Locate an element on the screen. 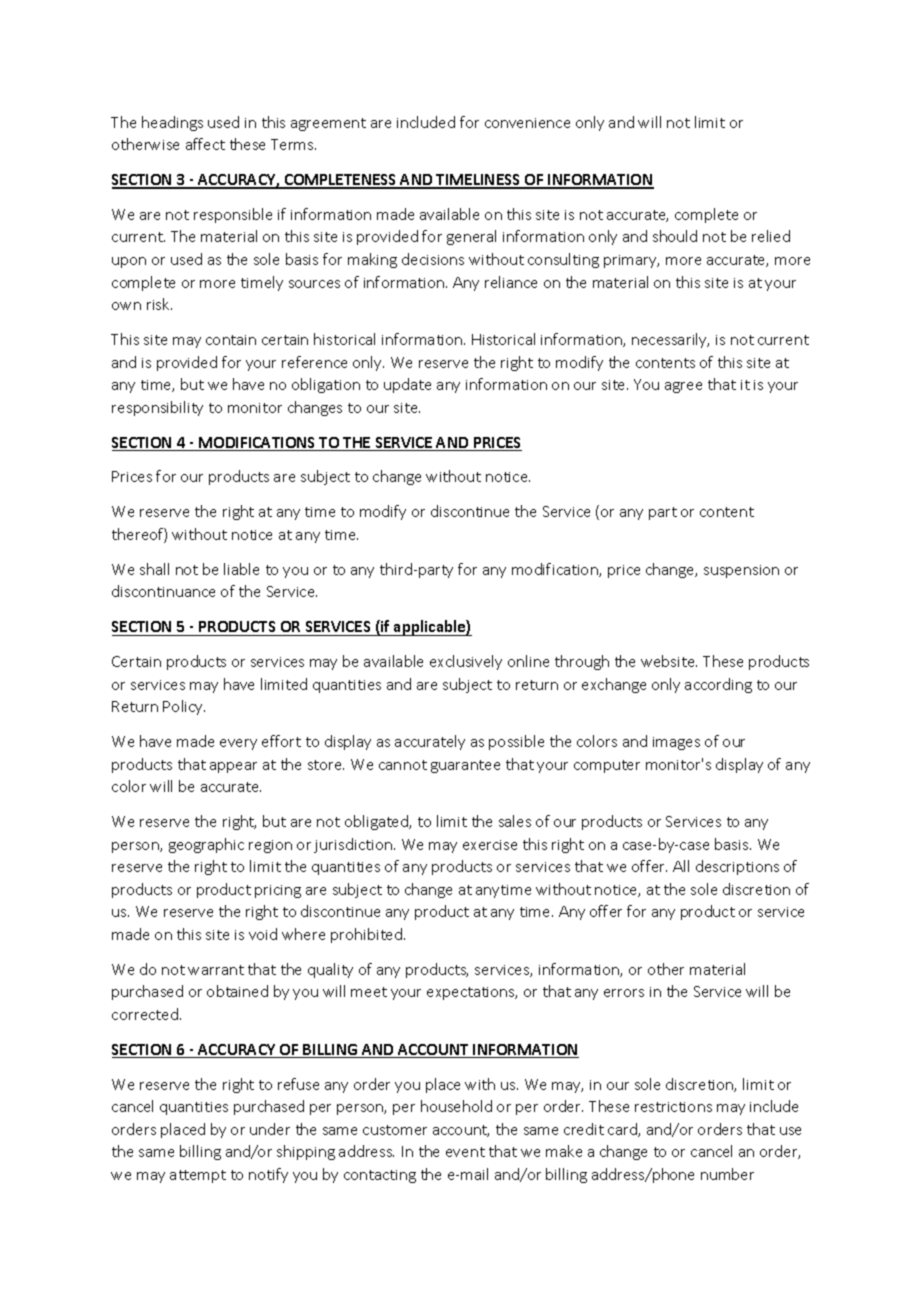 The image size is (924, 1308). attempt is located at coordinates (198, 1176).
